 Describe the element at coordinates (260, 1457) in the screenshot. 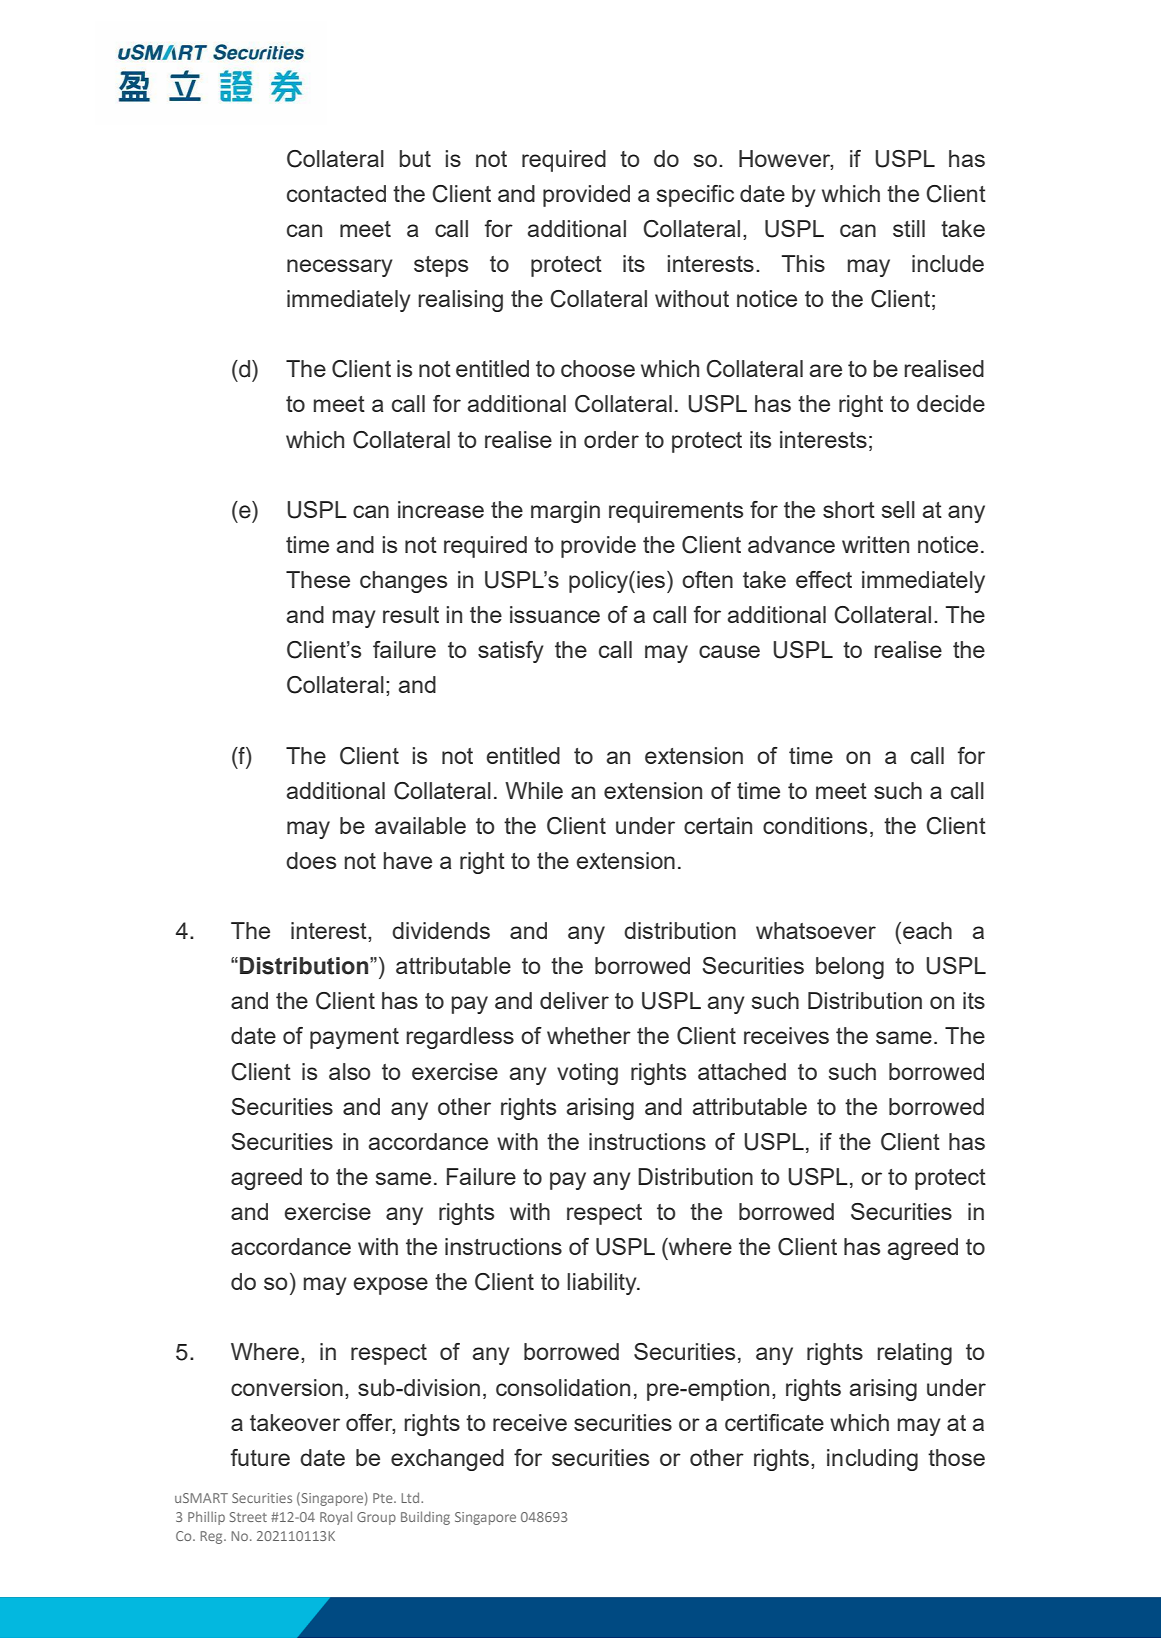

I see `future` at that location.
